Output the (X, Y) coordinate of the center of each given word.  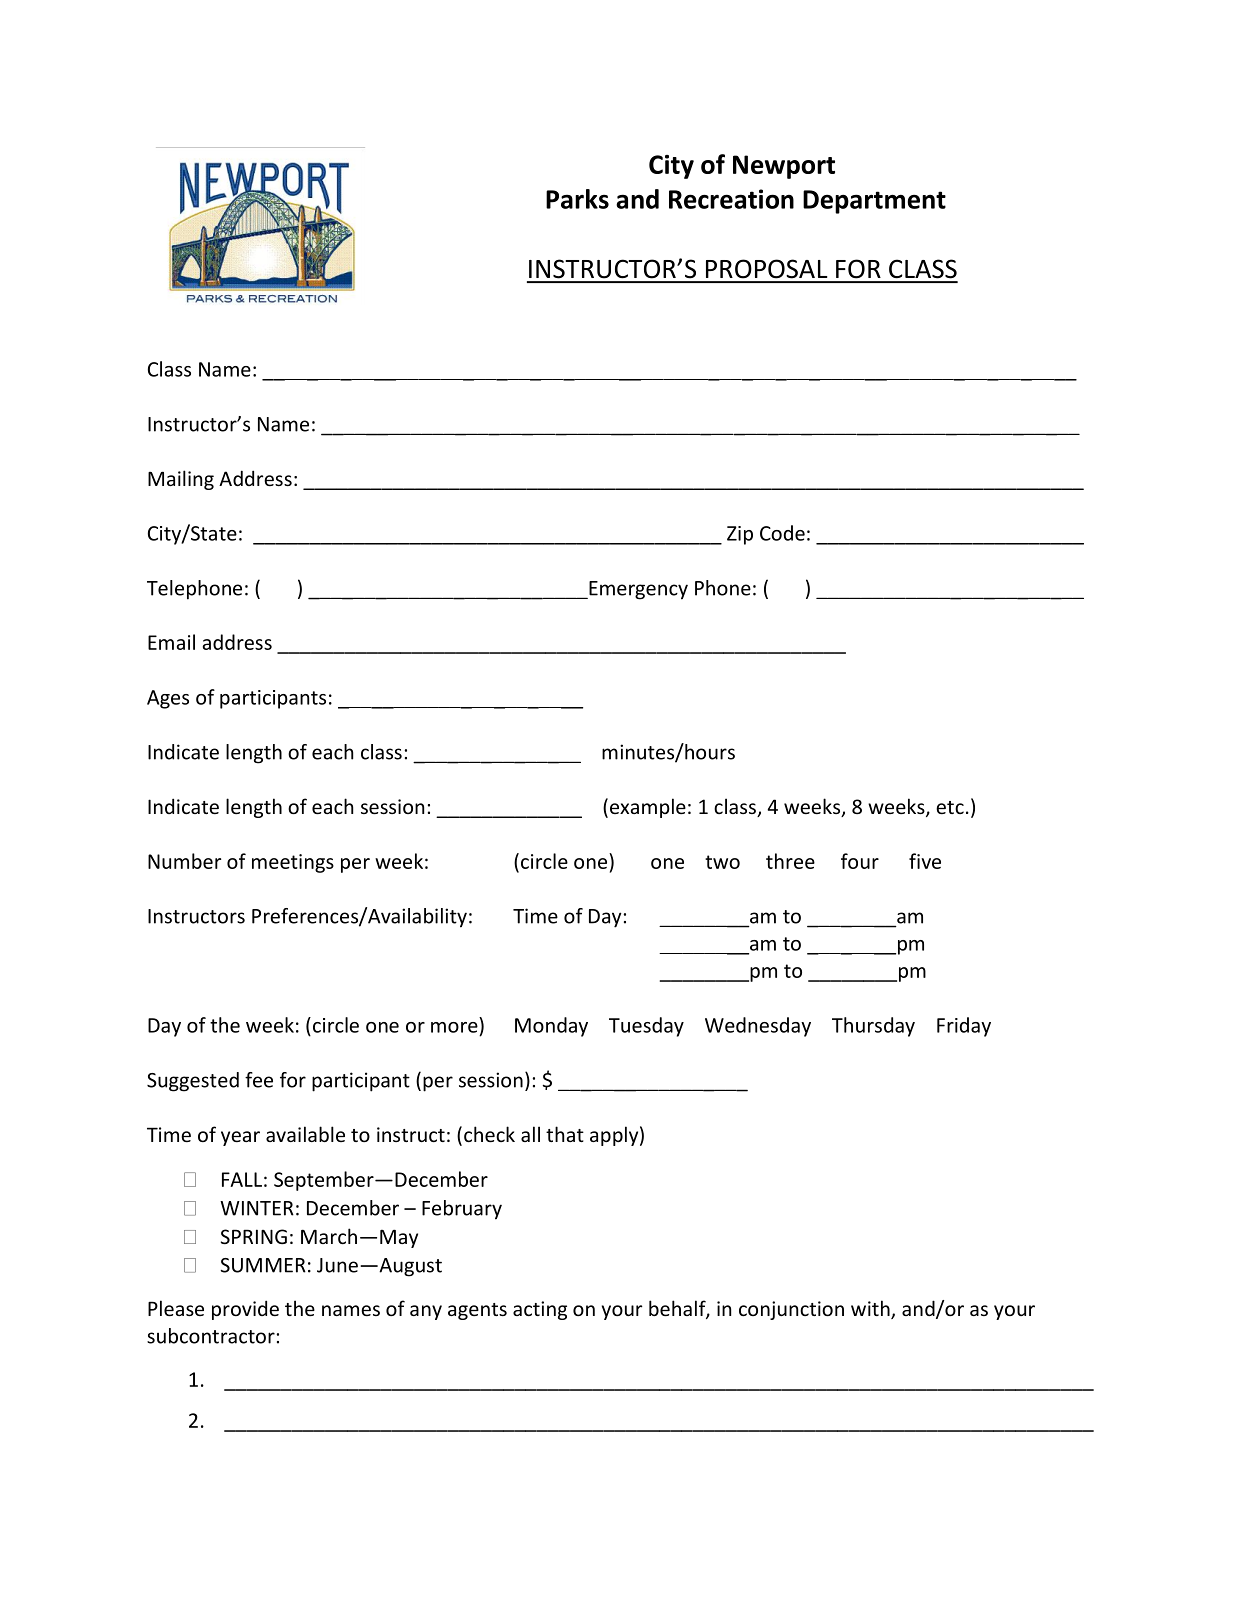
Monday (551, 1027)
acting (540, 1310)
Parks (577, 199)
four (860, 861)
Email (171, 642)
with (871, 1309)
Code (782, 533)
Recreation (731, 199)
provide (245, 1310)
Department (874, 202)
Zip (740, 535)
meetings (293, 863)
